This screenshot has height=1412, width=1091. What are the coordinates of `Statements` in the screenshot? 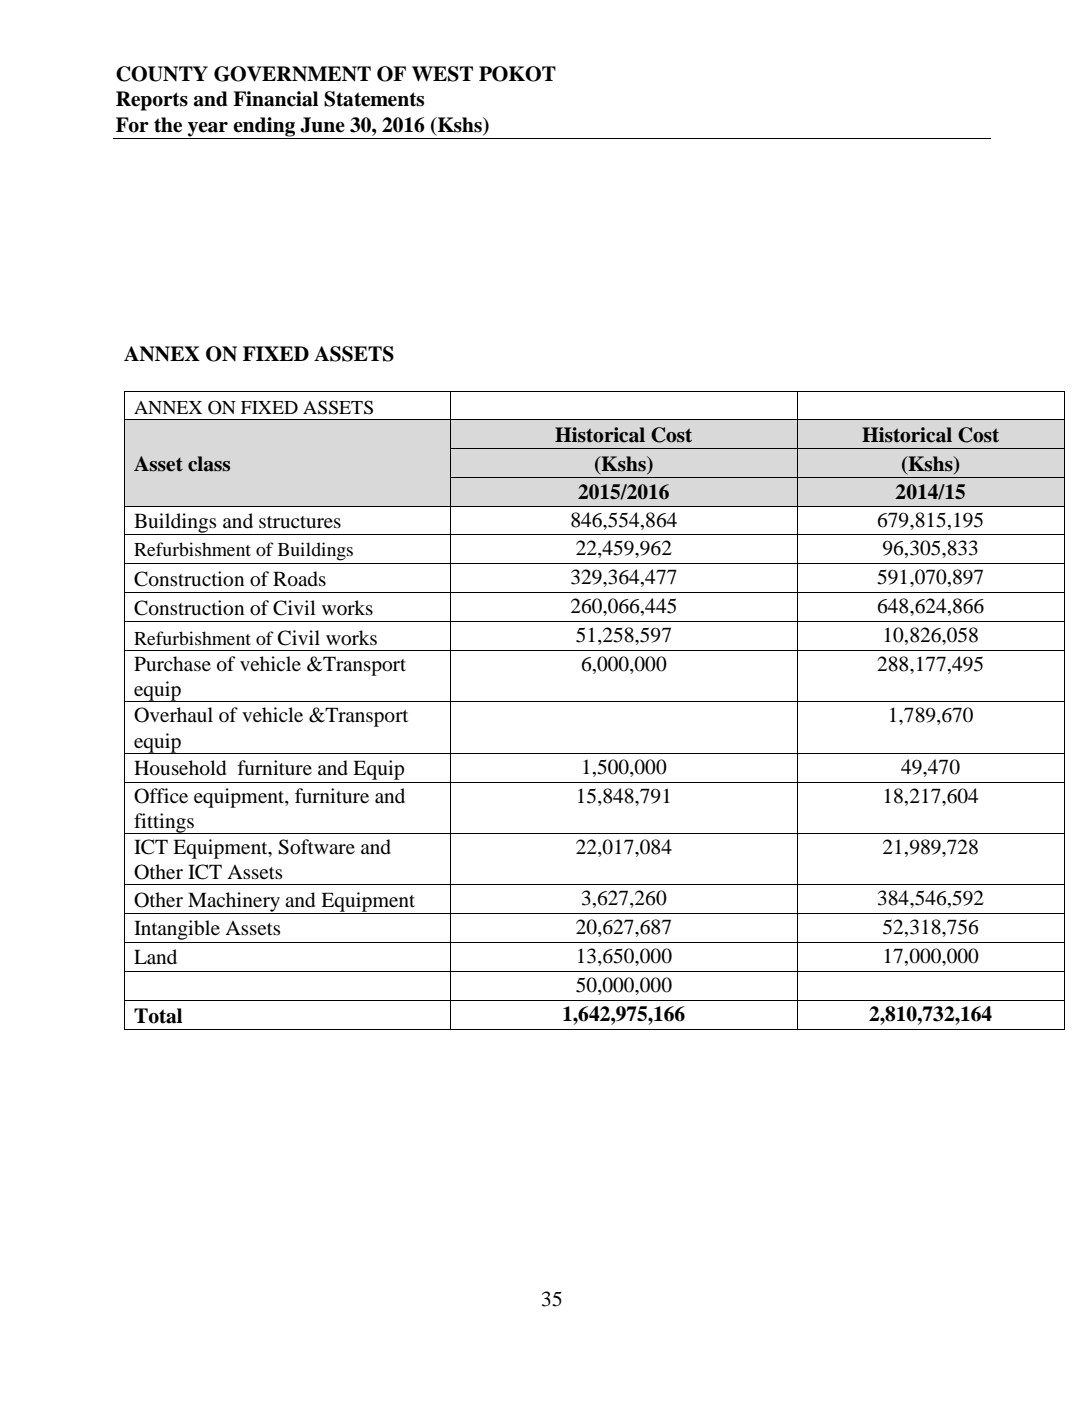 It's located at (374, 99).
